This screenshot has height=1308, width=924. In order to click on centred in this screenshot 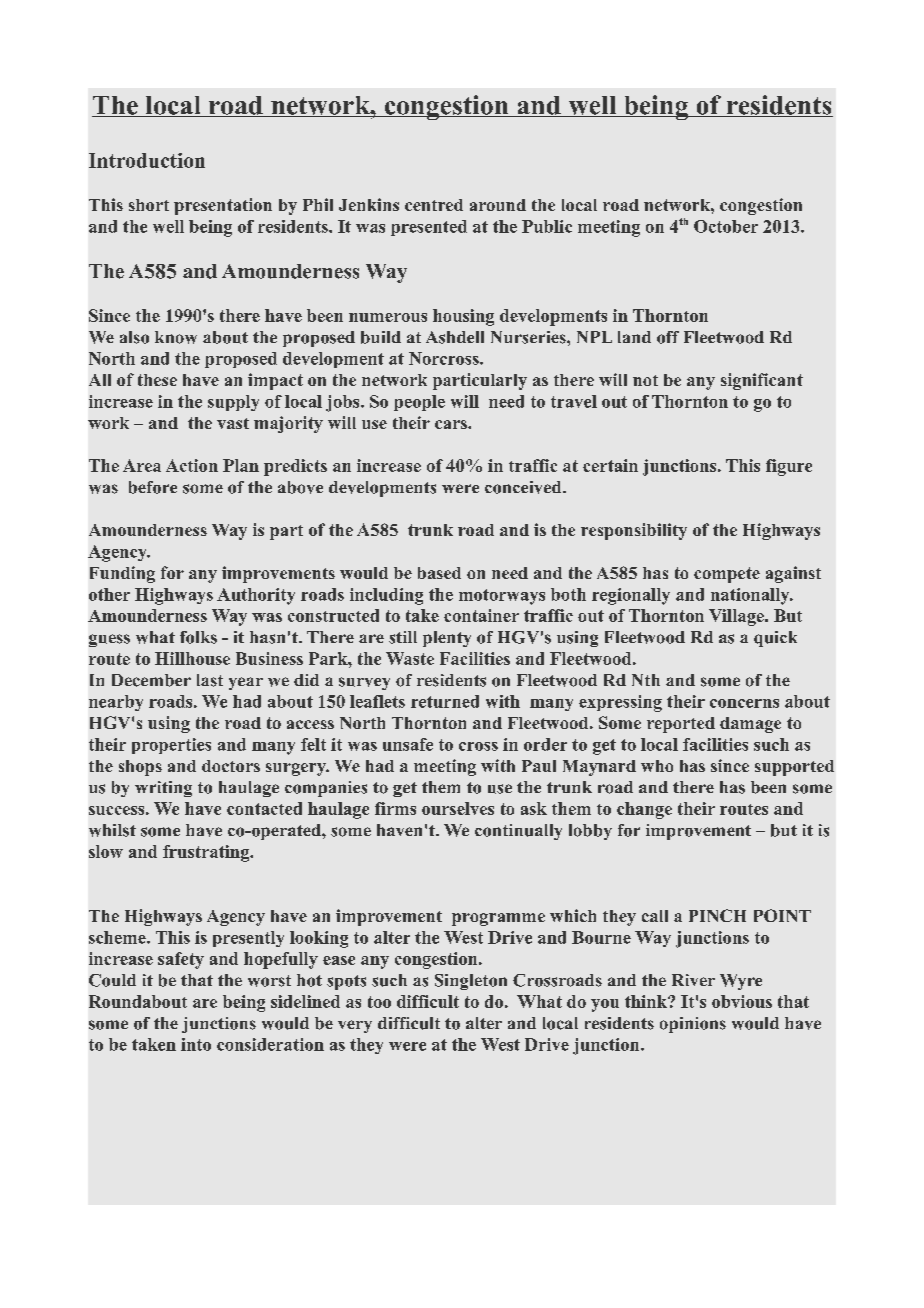, I will do `click(434, 205)`.
